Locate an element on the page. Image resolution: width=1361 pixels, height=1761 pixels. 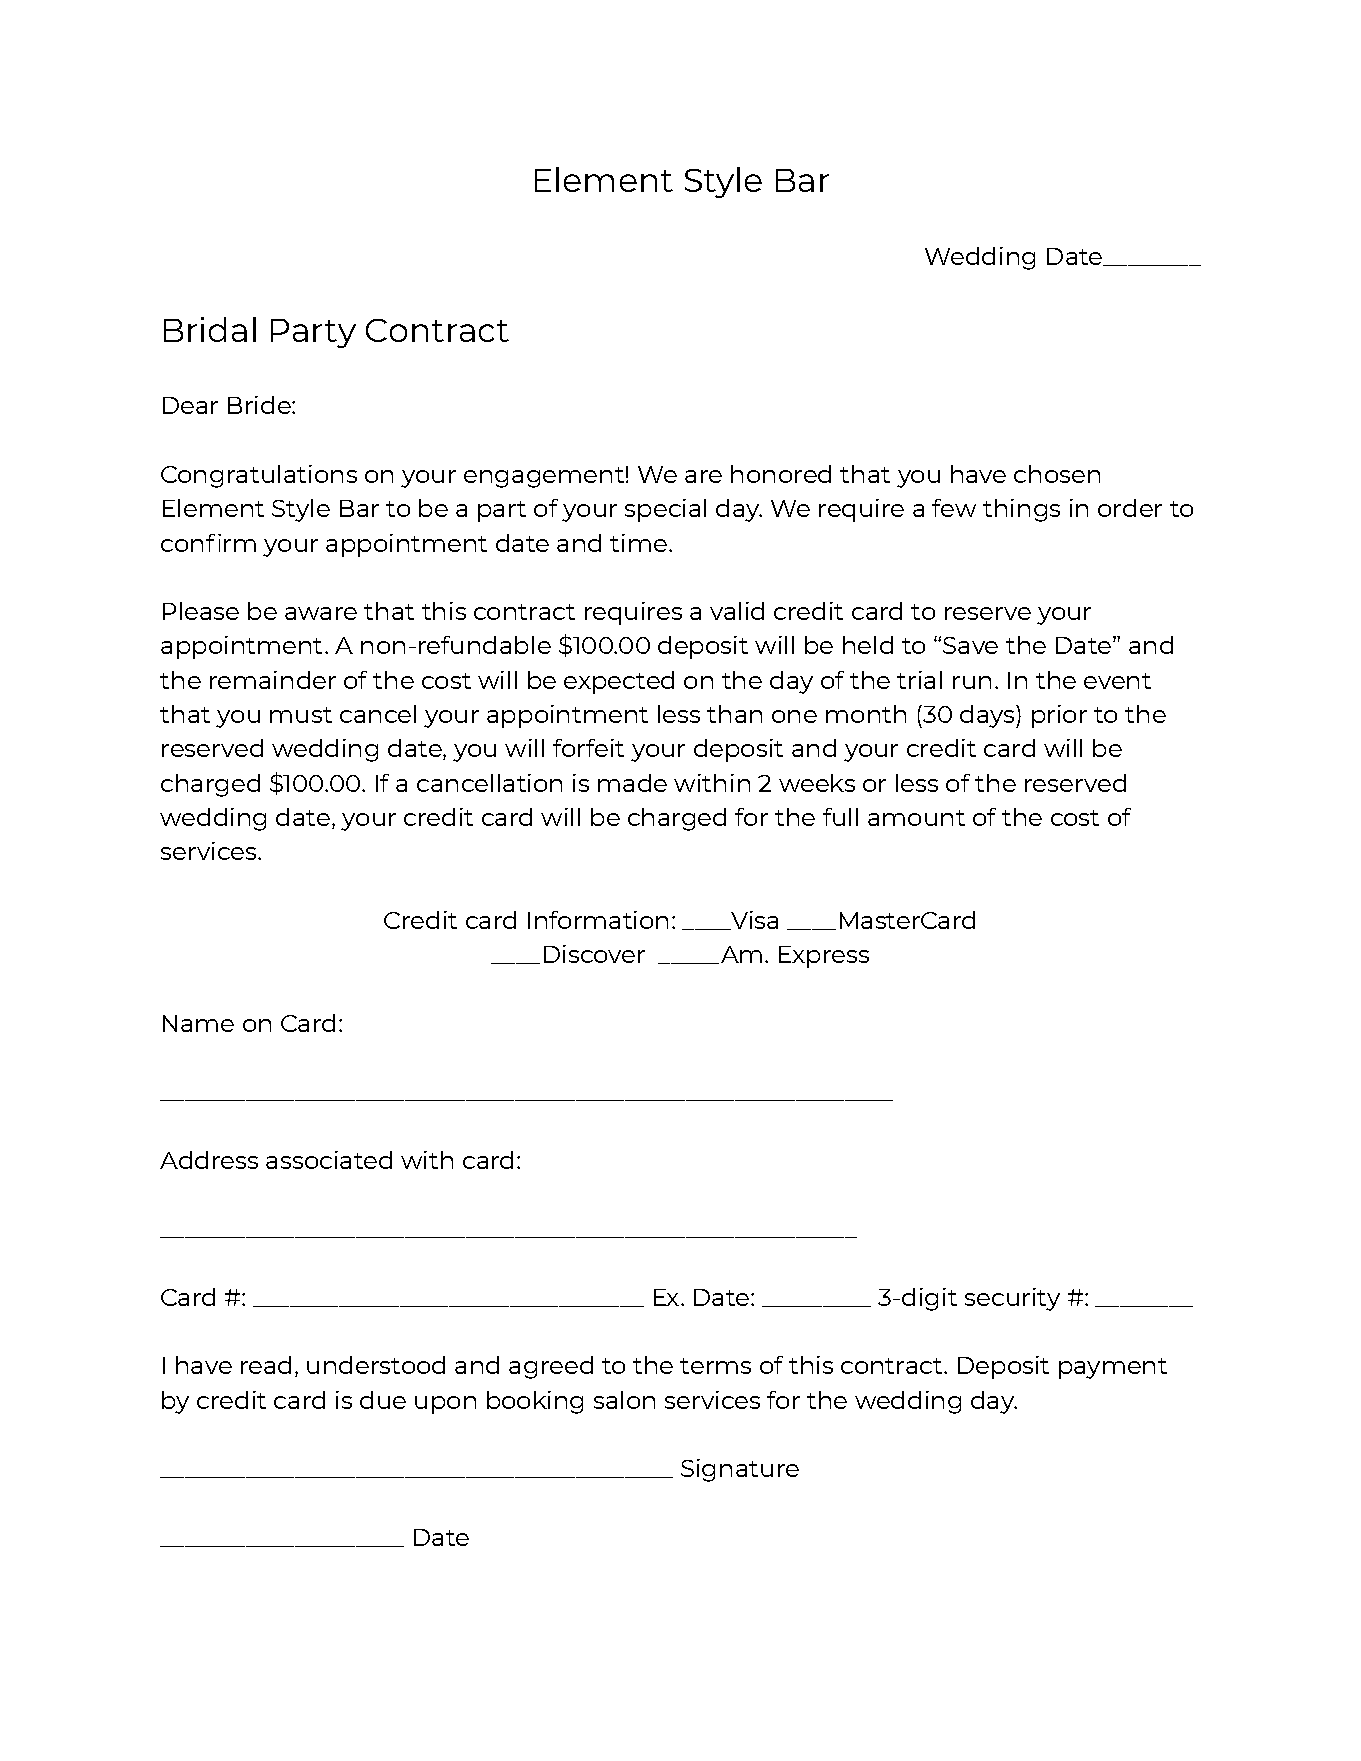
chosen is located at coordinates (1057, 474).
